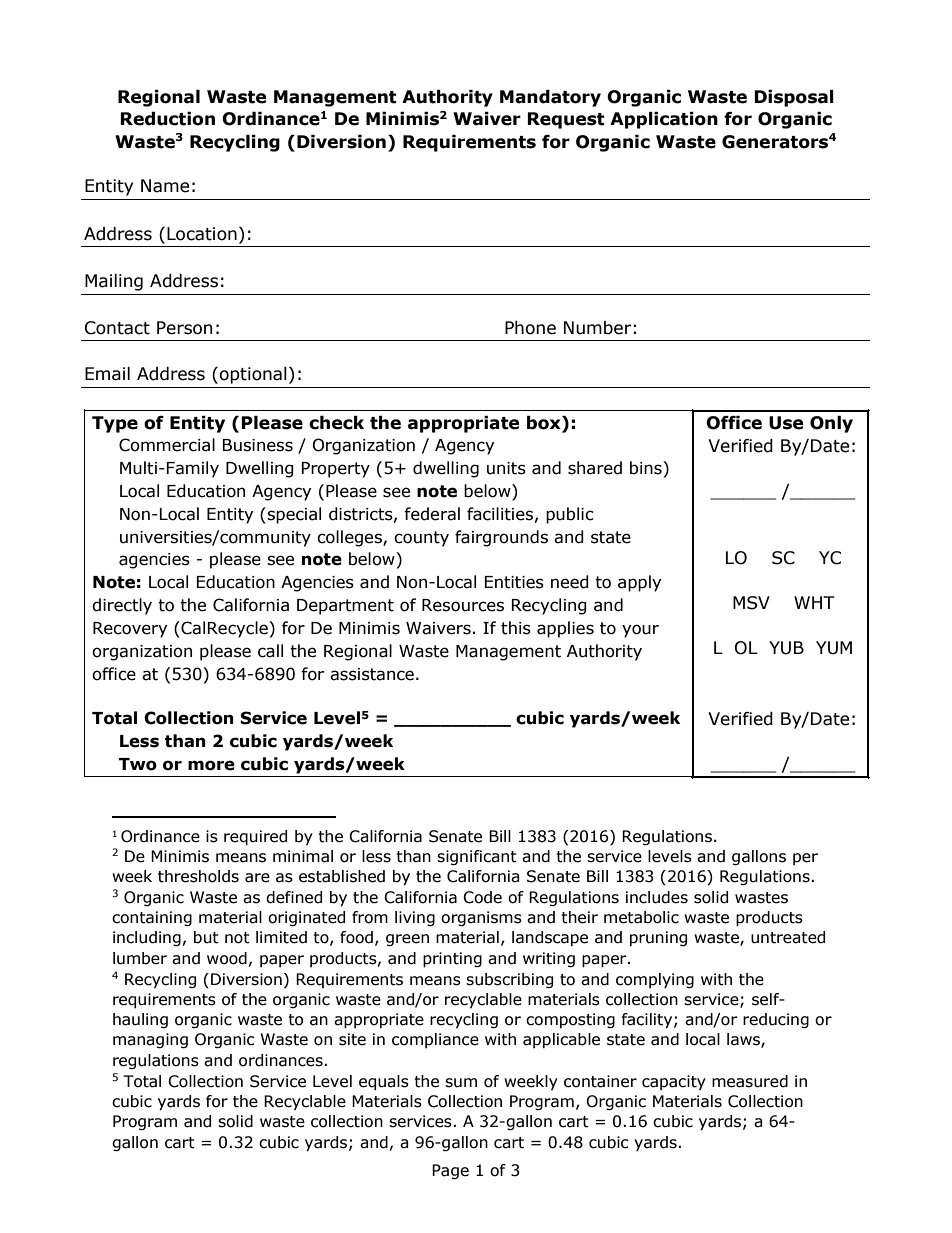 The width and height of the image is (952, 1233). I want to click on Use, so click(786, 423).
